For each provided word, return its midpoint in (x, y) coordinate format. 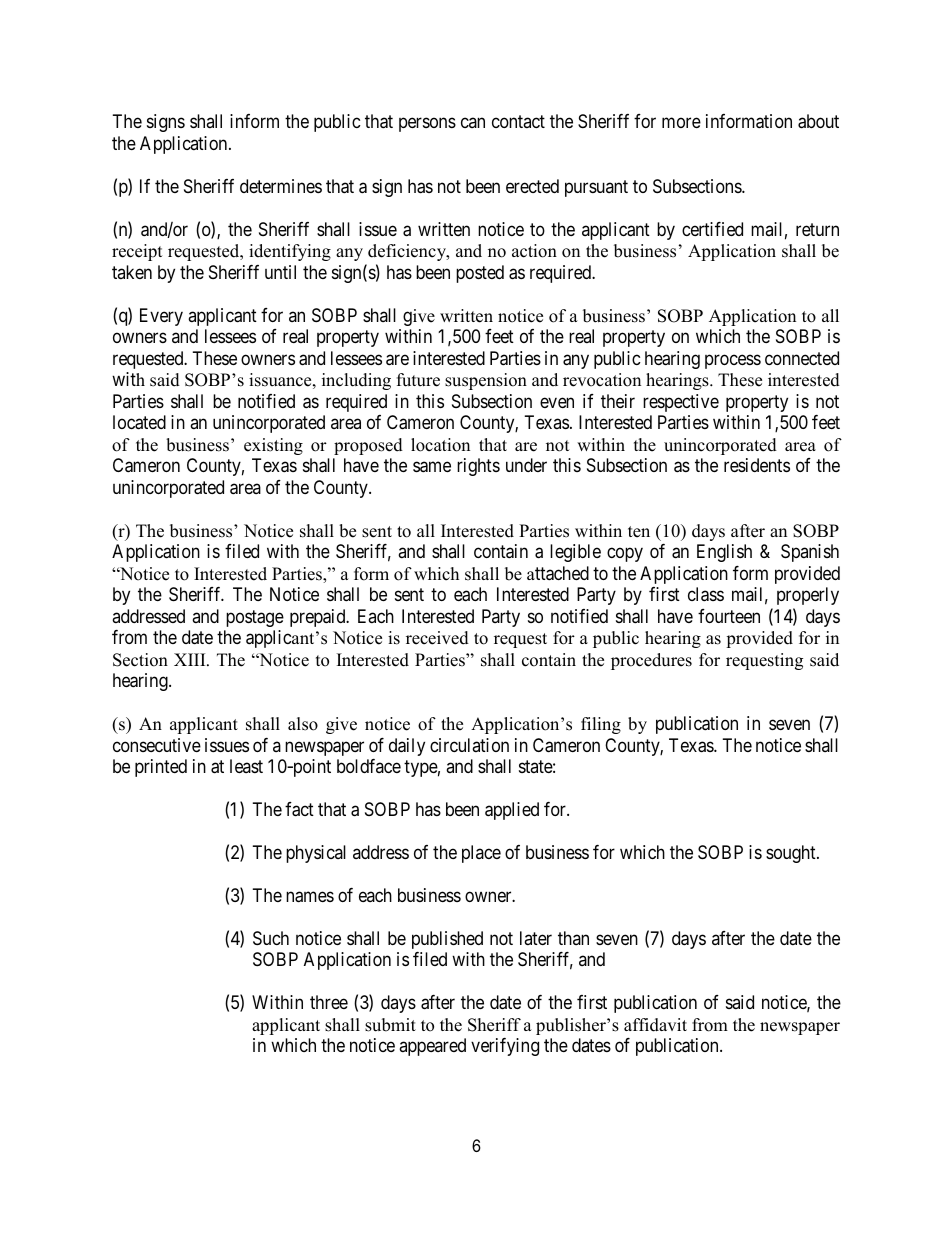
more (681, 123)
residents (757, 465)
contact (518, 122)
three (329, 1002)
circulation (469, 745)
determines (281, 186)
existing (273, 446)
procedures (651, 661)
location (440, 445)
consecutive (157, 745)
